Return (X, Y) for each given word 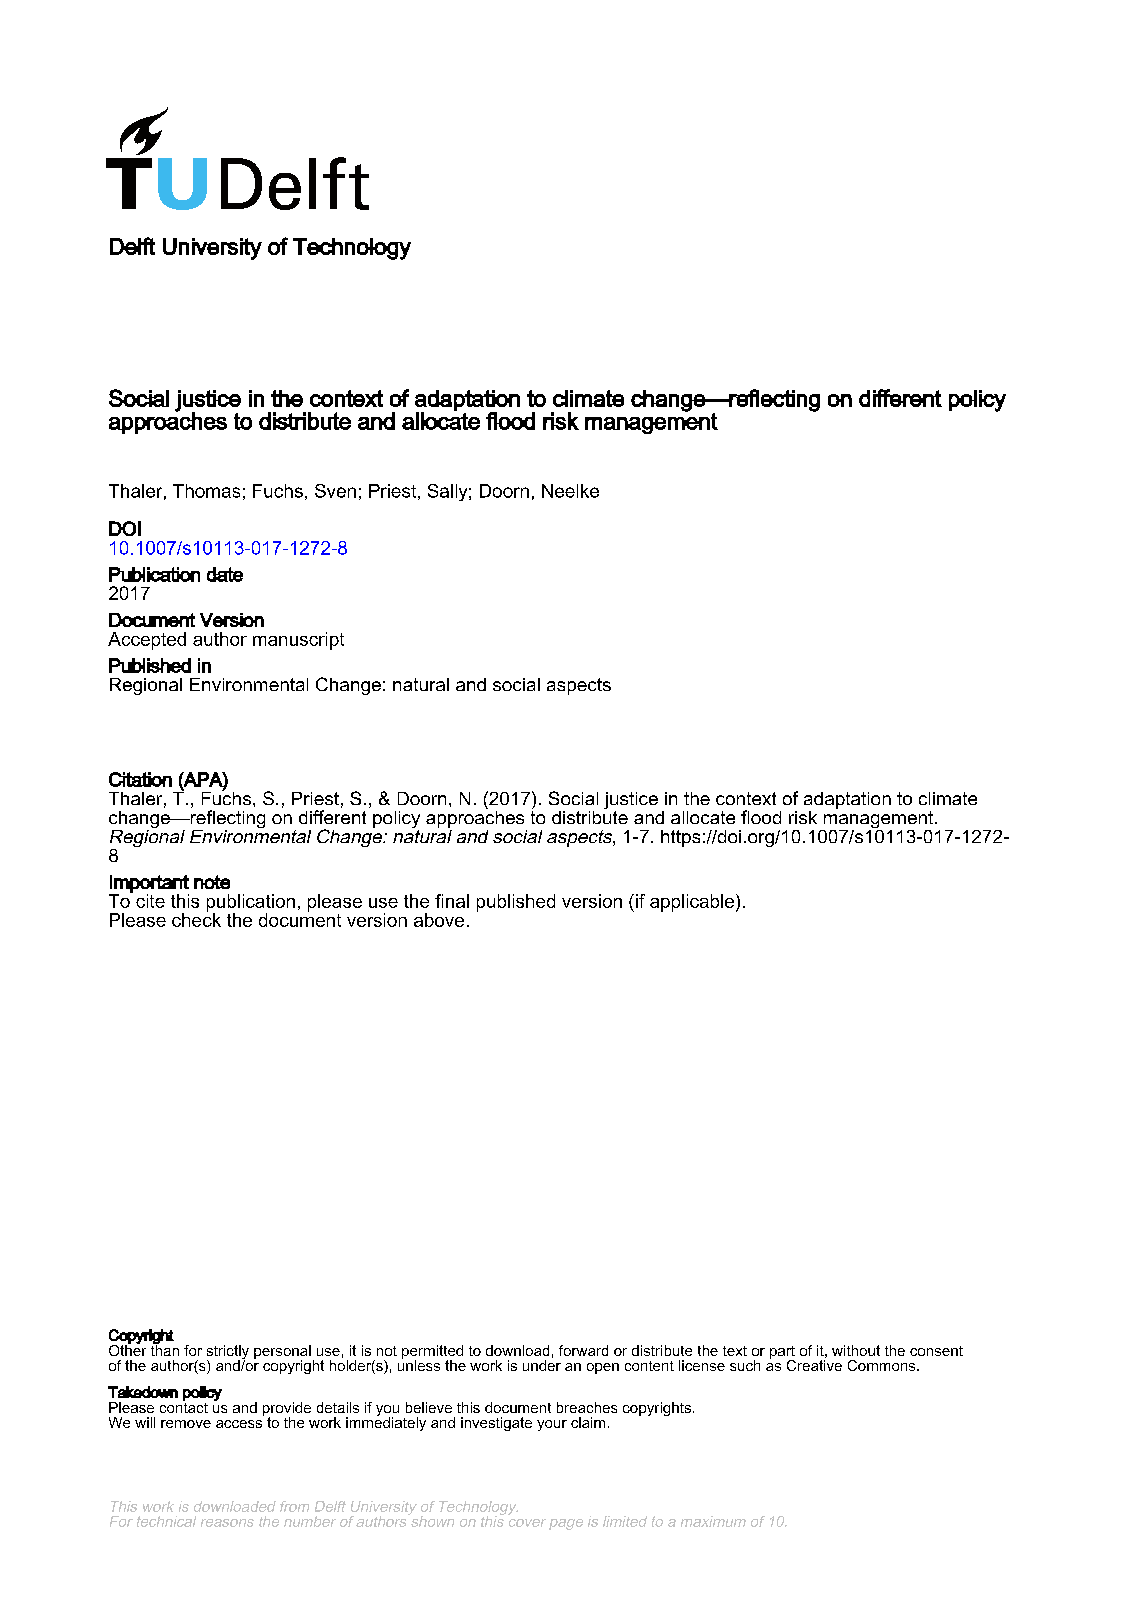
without (856, 1350)
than (165, 1349)
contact (184, 1406)
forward (583, 1350)
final (452, 901)
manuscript (298, 641)
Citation (140, 779)
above (439, 920)
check (196, 918)
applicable (693, 903)
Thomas (206, 491)
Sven (335, 491)
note (212, 882)
